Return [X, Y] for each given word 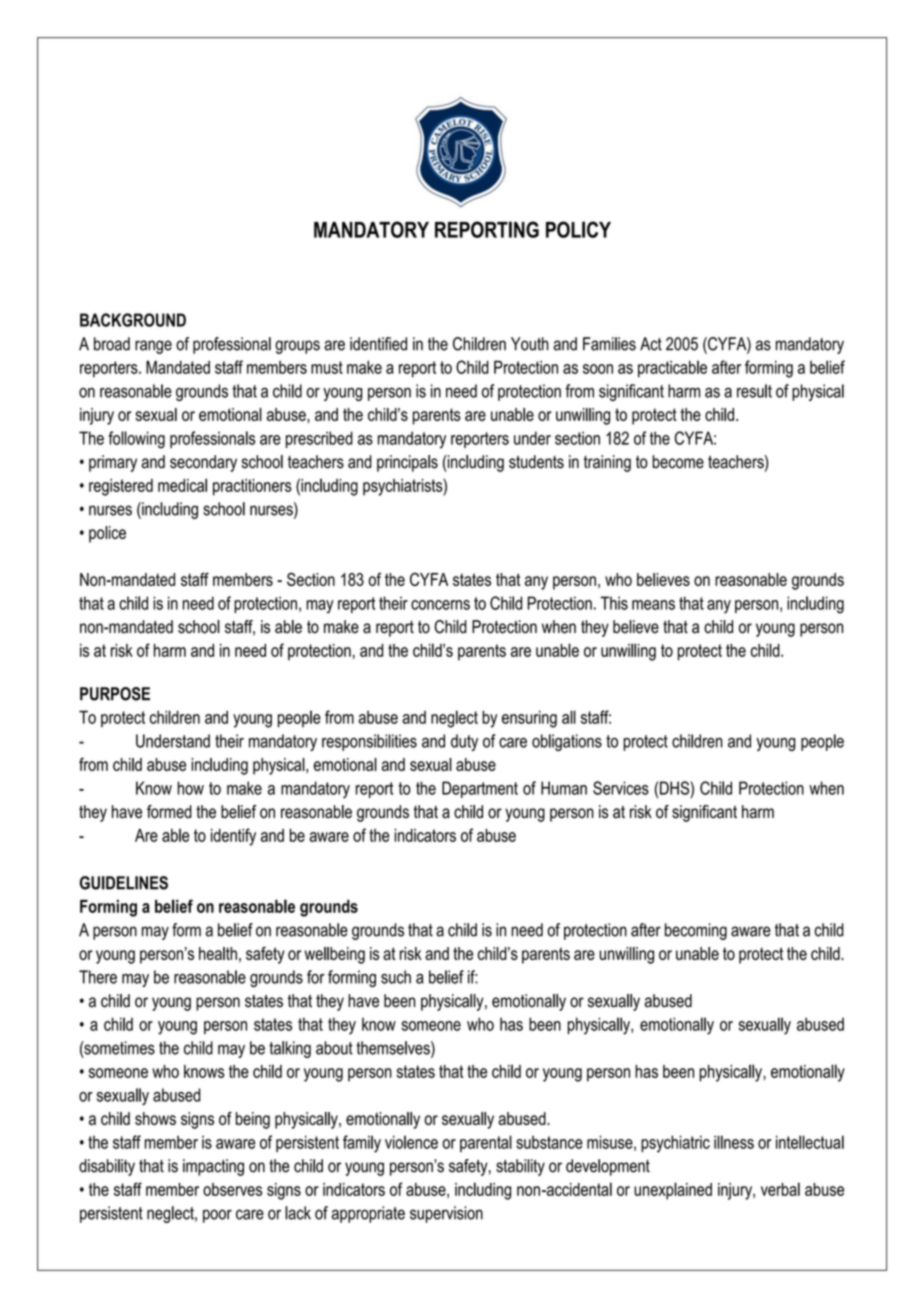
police [107, 534]
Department [480, 789]
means [653, 605]
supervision [446, 1214]
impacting [213, 1167]
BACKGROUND [133, 320]
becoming [696, 931]
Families [609, 344]
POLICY [578, 229]
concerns [440, 605]
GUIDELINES [124, 883]
